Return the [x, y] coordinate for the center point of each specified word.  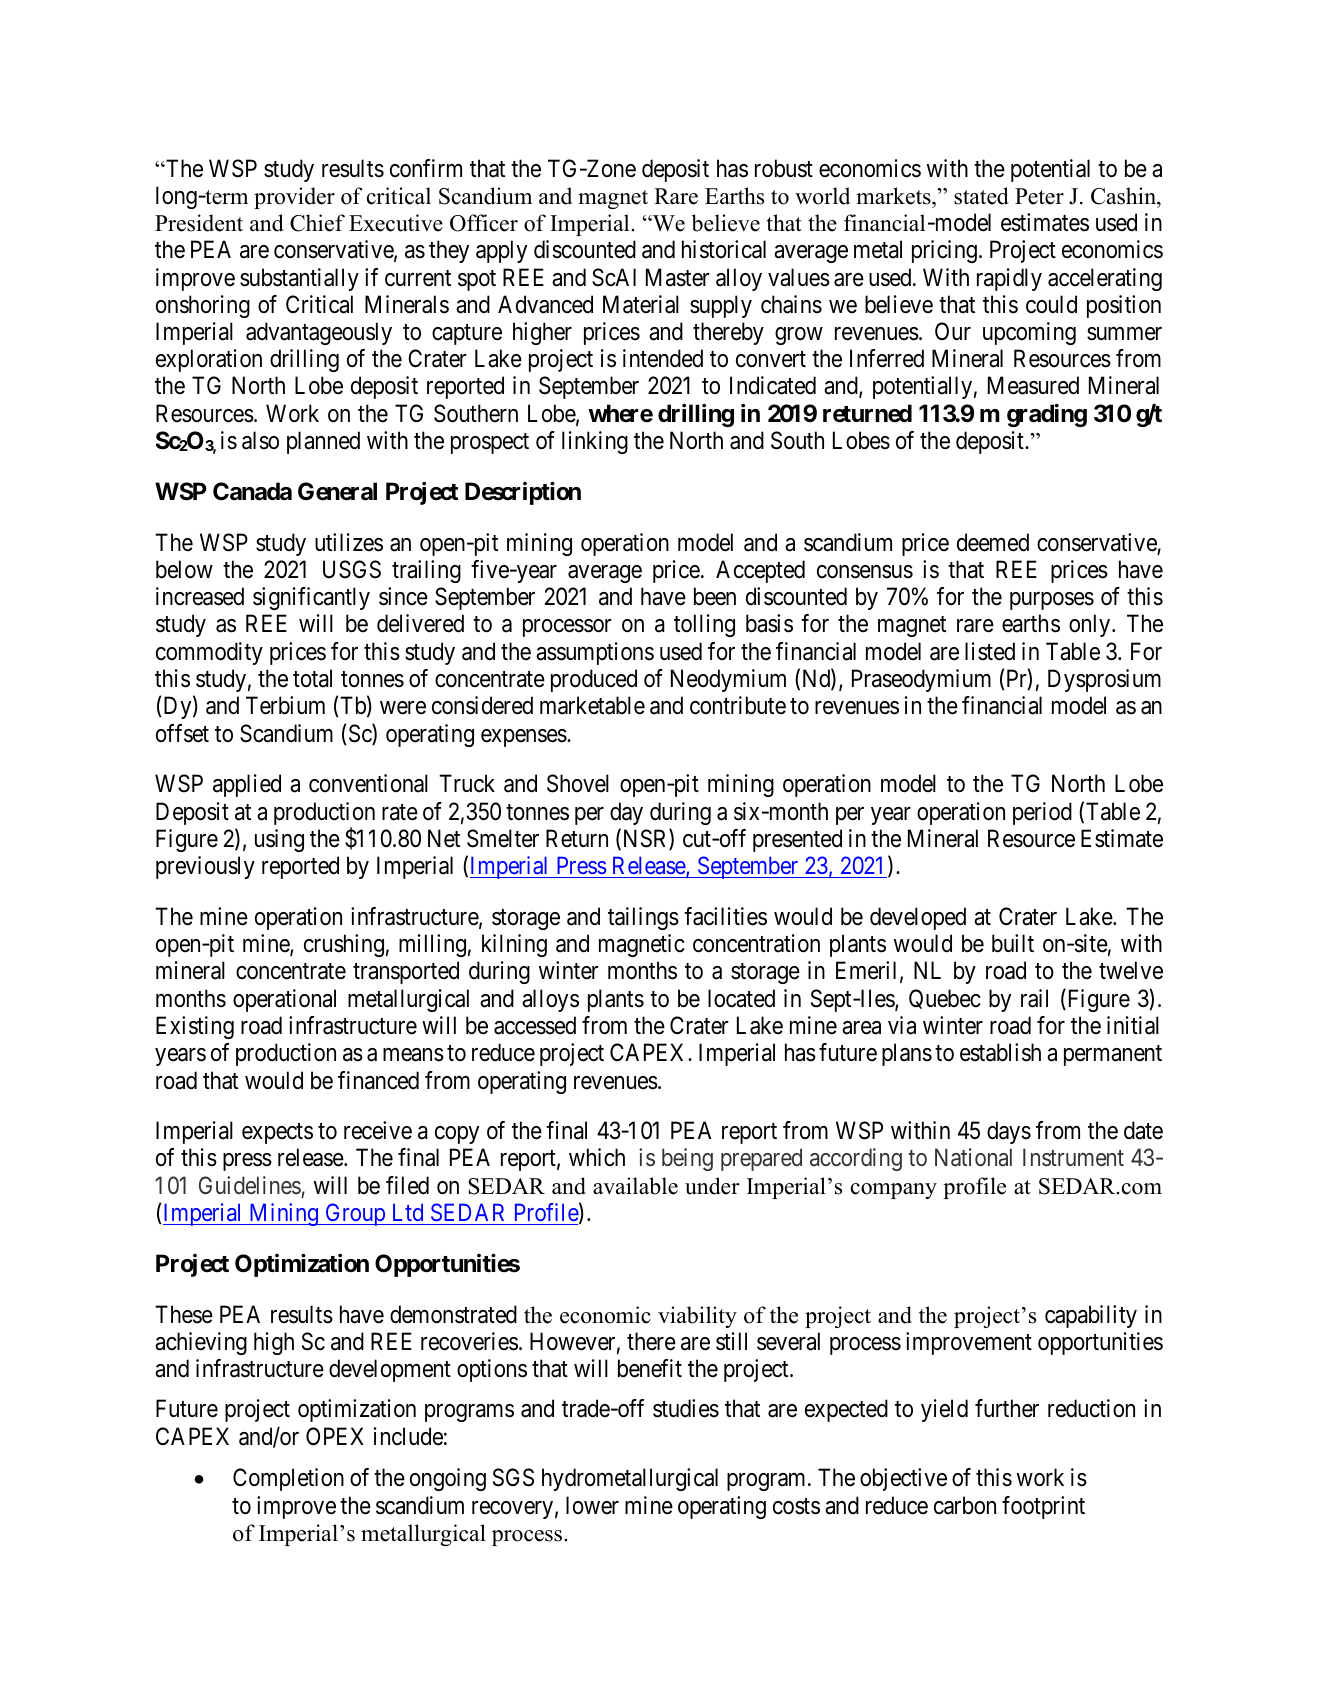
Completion [288, 1479]
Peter [1039, 196]
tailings [643, 918]
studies [686, 1408]
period [1042, 813]
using [279, 840]
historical [724, 249]
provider [294, 198]
